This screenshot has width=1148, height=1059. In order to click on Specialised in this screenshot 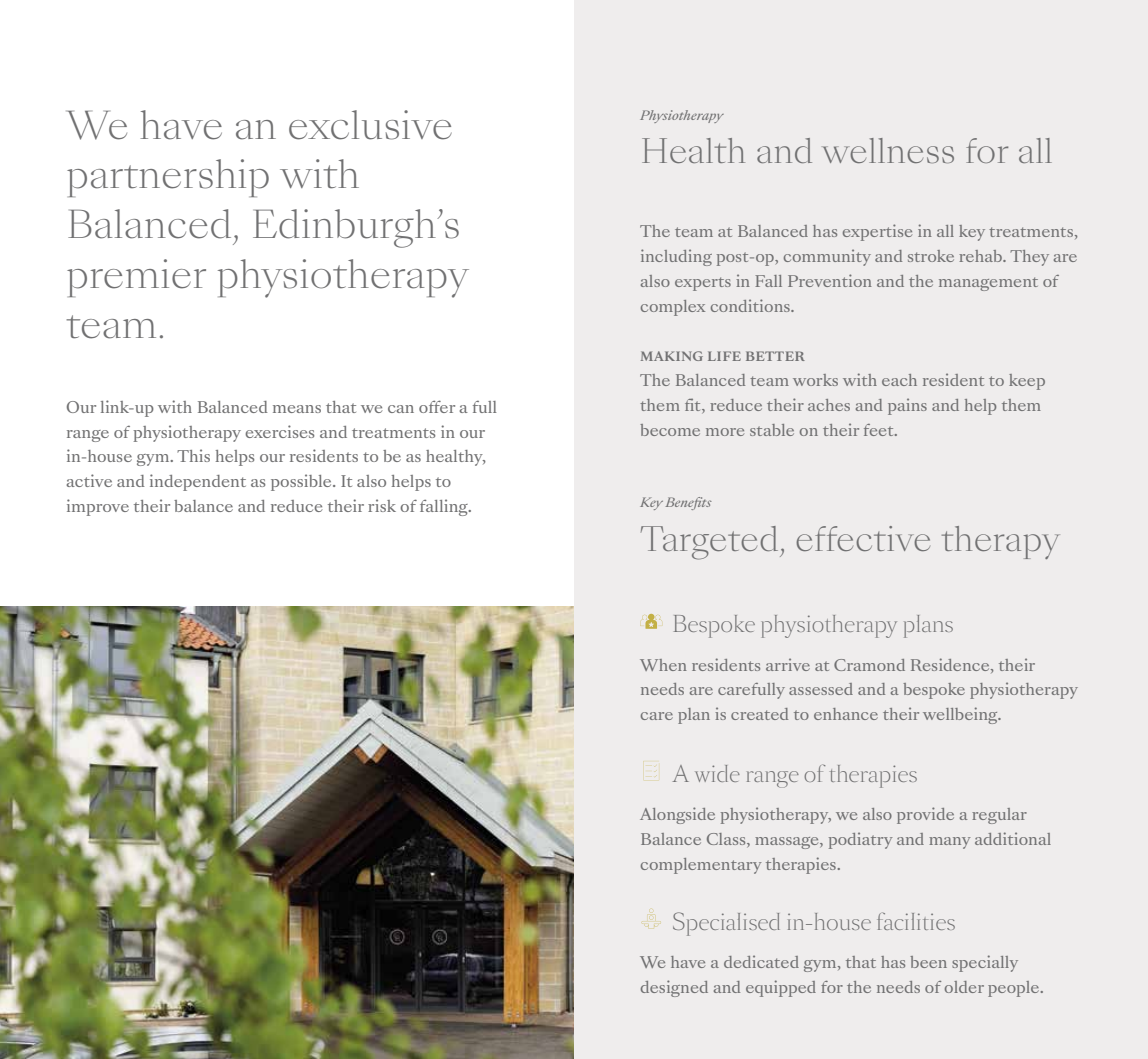, I will do `click(726, 924)`.
